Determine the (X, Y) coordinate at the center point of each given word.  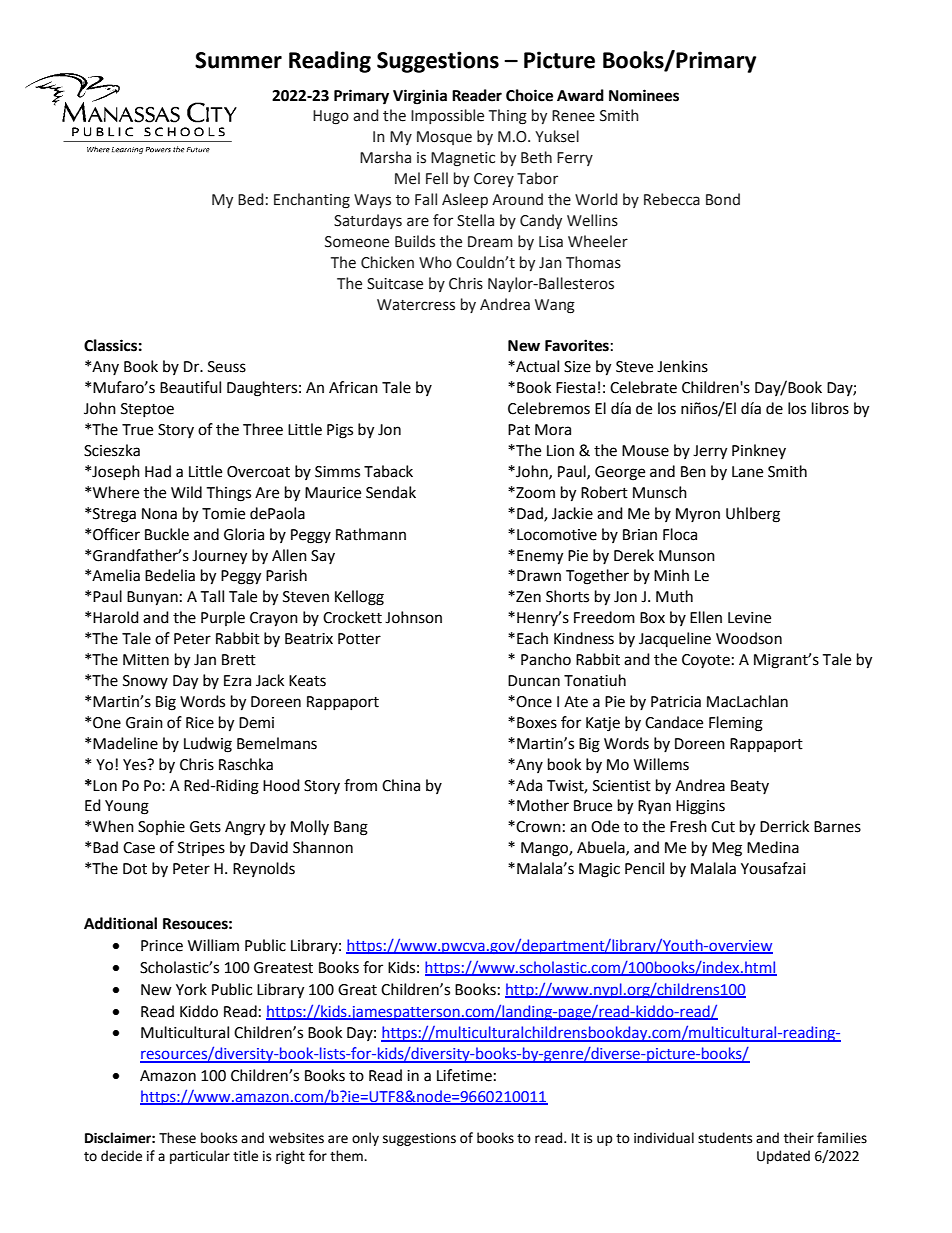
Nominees (644, 95)
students (725, 1138)
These (177, 1138)
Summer (238, 60)
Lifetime (464, 1075)
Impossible (447, 116)
